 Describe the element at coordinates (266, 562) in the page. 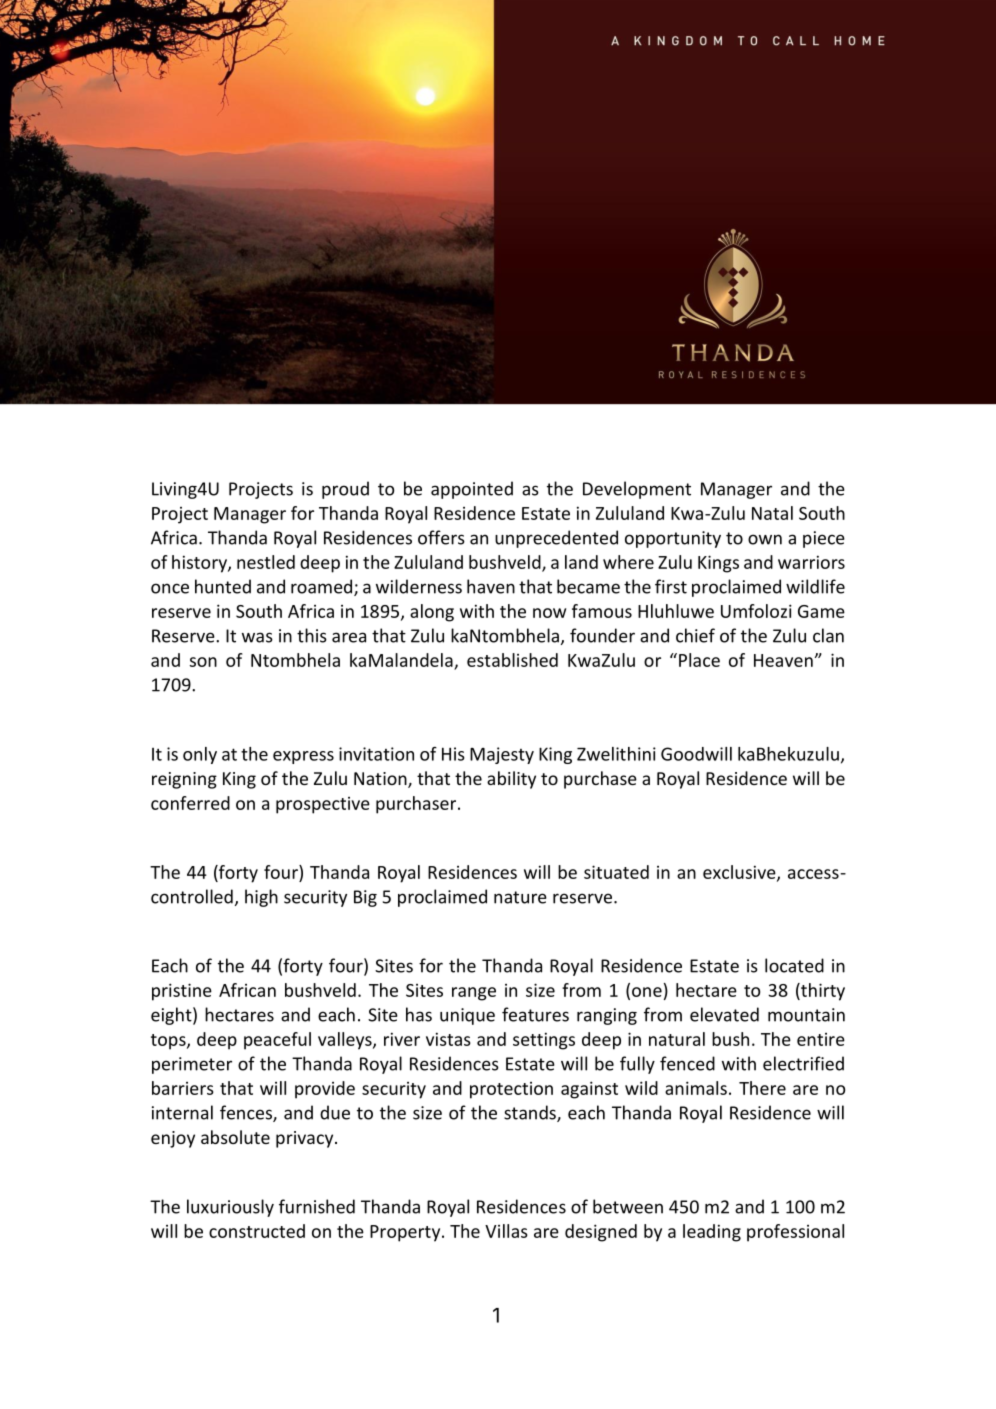

I see `nestled` at that location.
